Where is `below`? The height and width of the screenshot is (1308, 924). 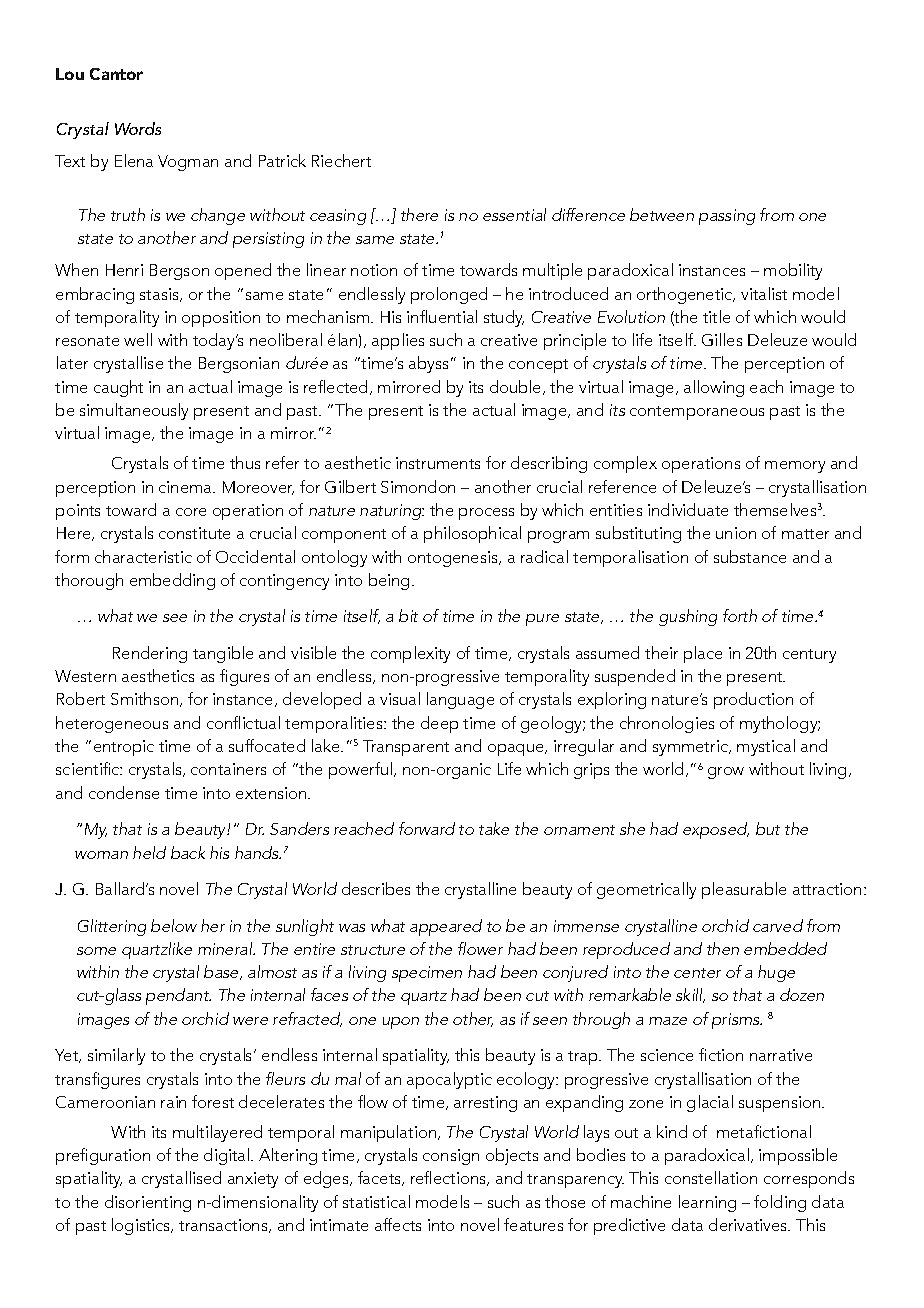
below is located at coordinates (174, 925).
